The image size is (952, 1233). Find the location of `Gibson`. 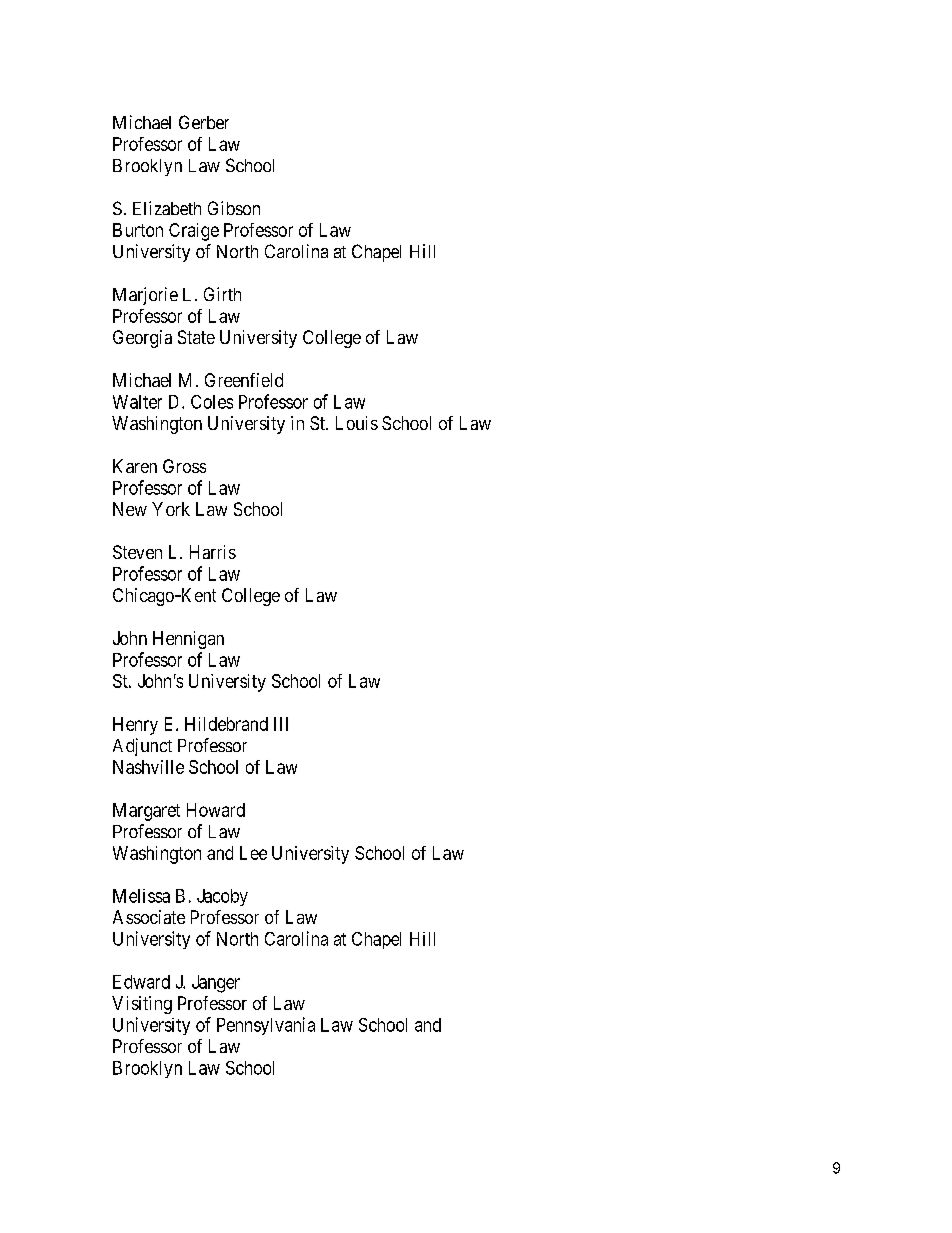

Gibson is located at coordinates (234, 208).
